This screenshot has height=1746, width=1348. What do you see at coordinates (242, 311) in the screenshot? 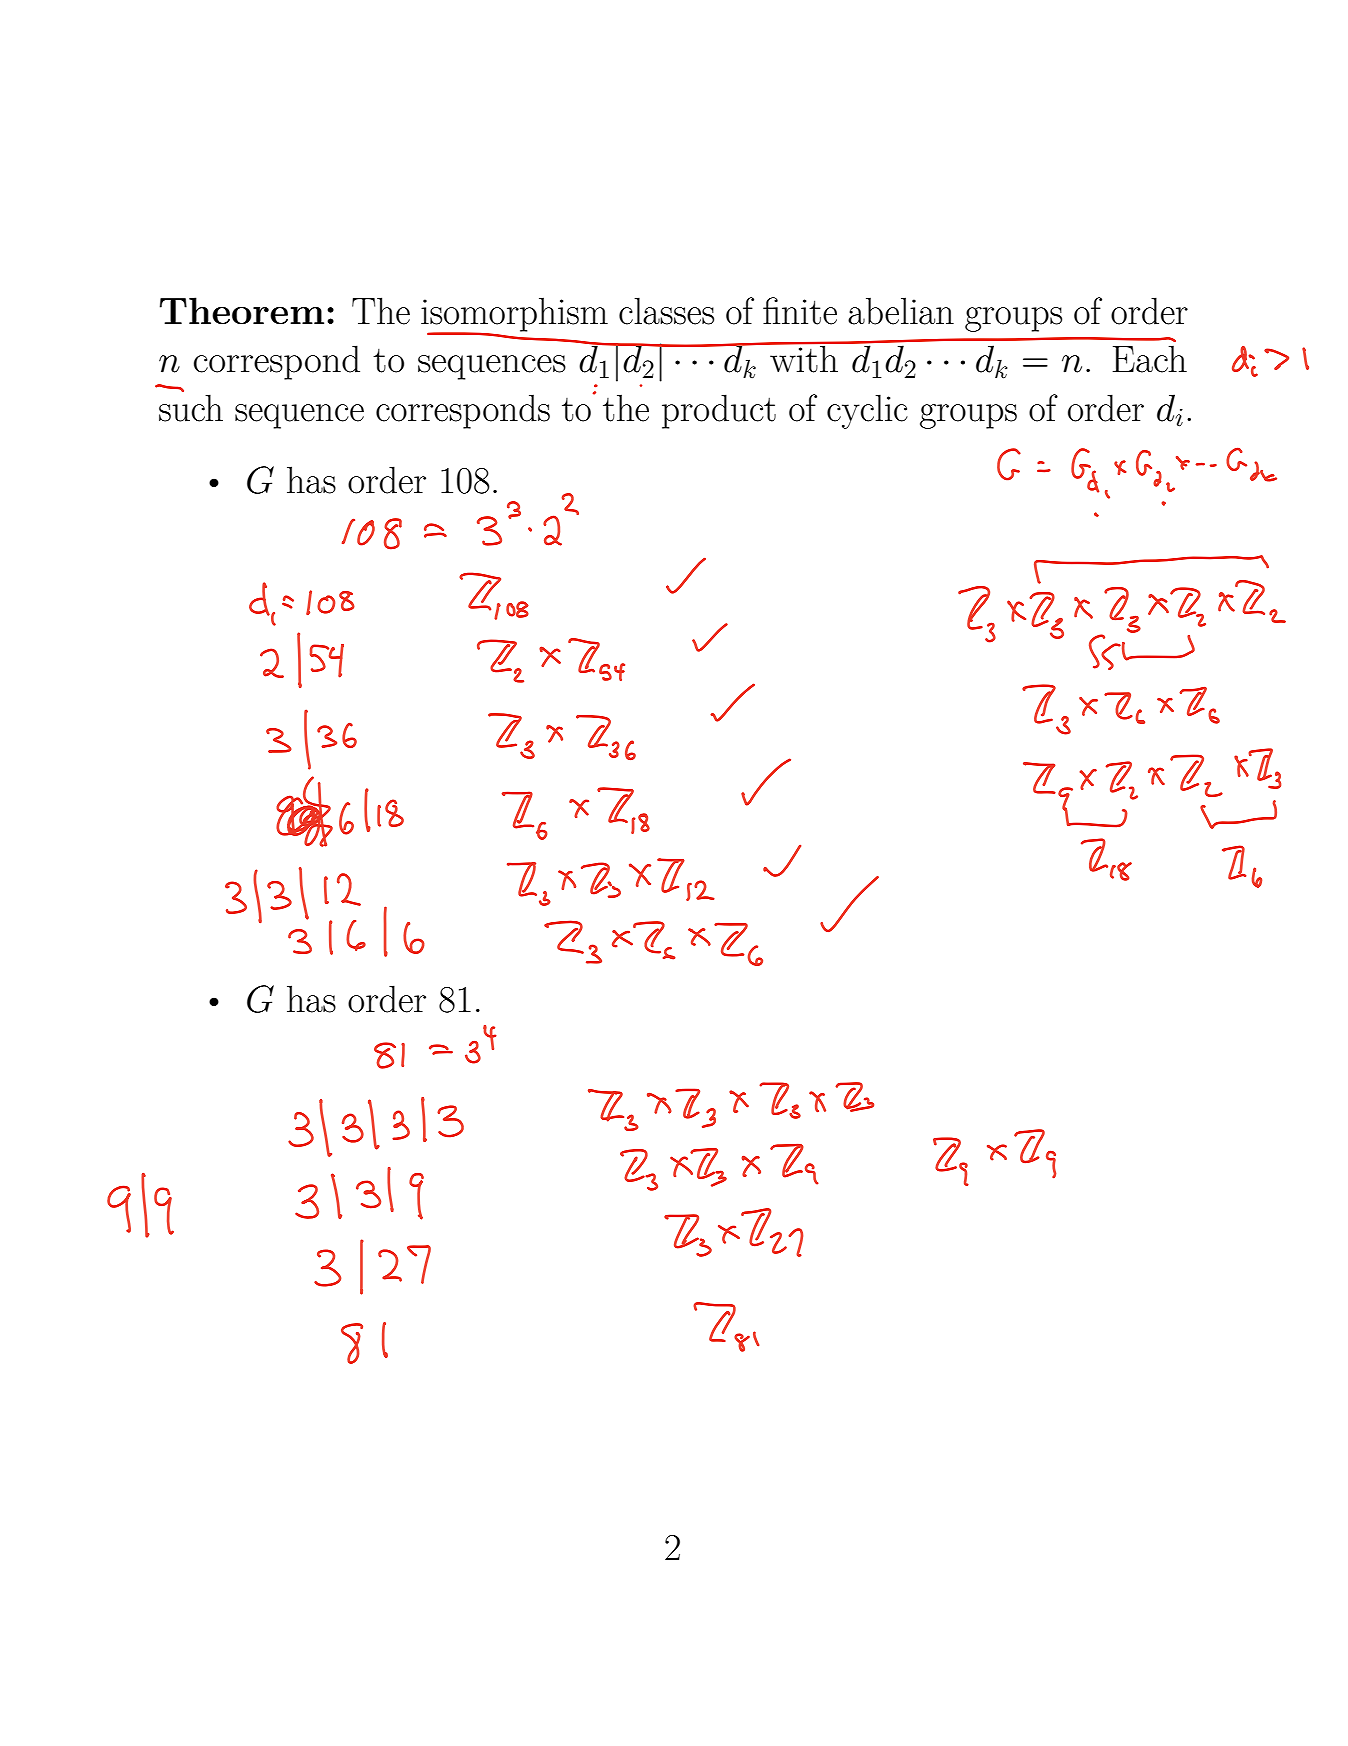
I see `Theorem` at bounding box center [242, 311].
